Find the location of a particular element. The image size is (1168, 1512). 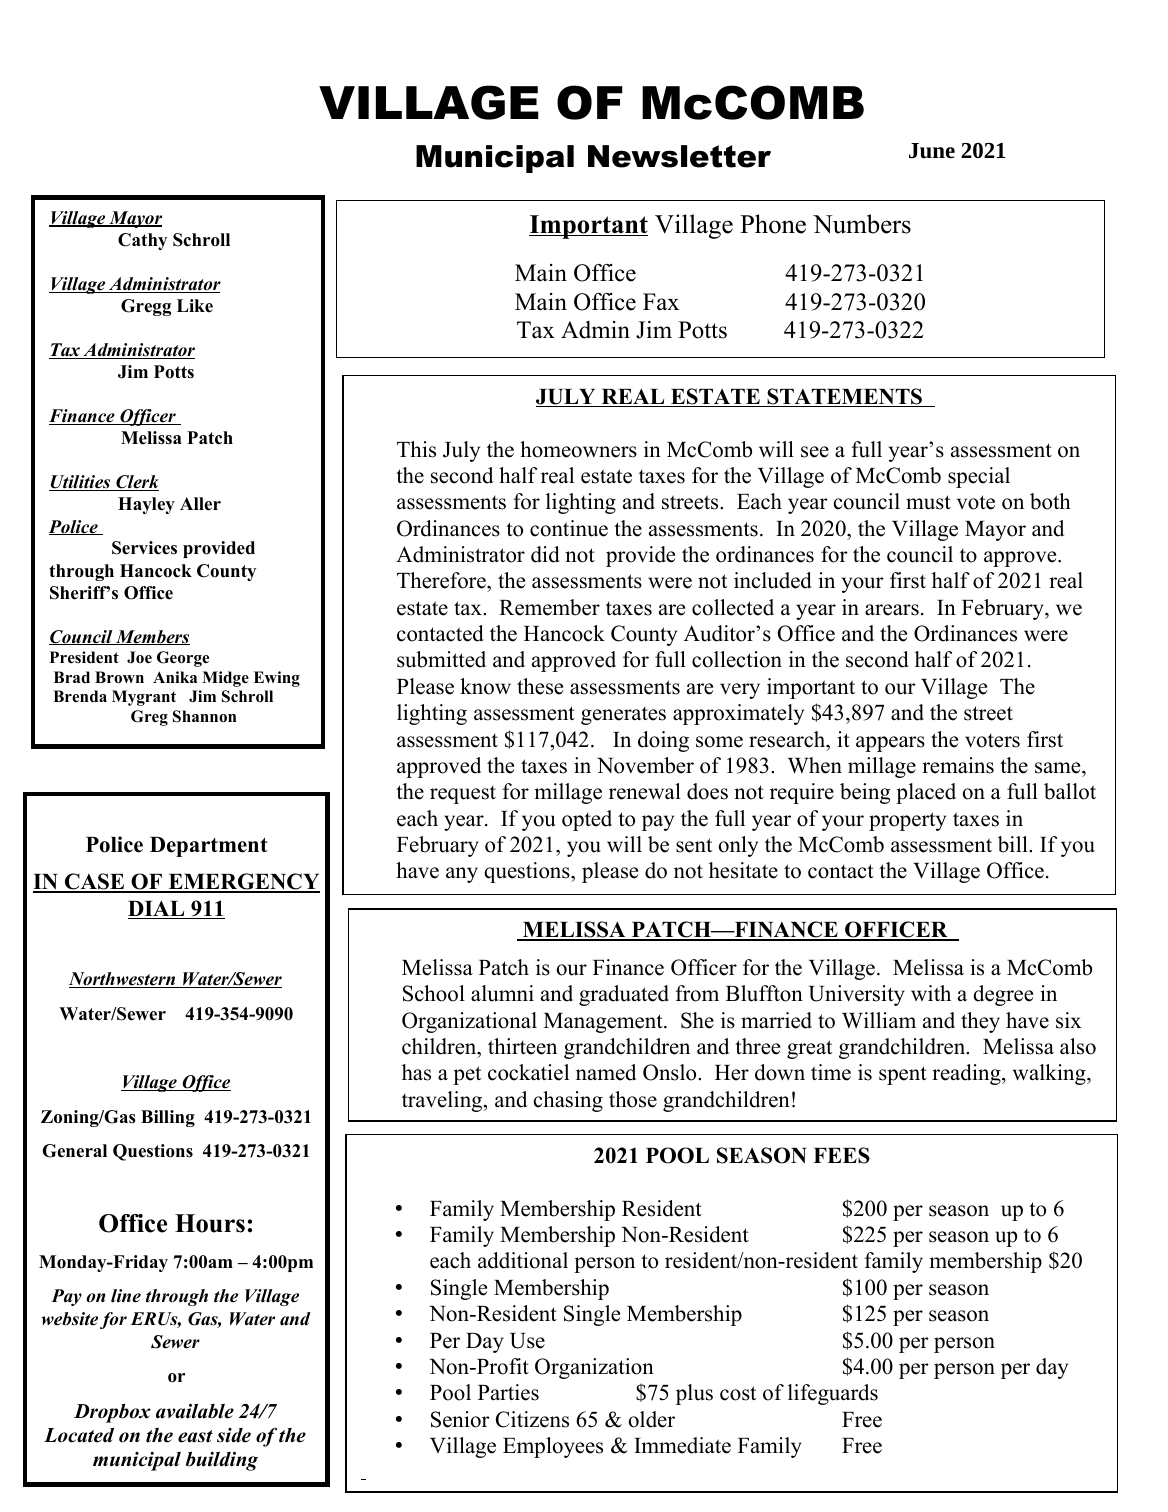

appears is located at coordinates (890, 744).
